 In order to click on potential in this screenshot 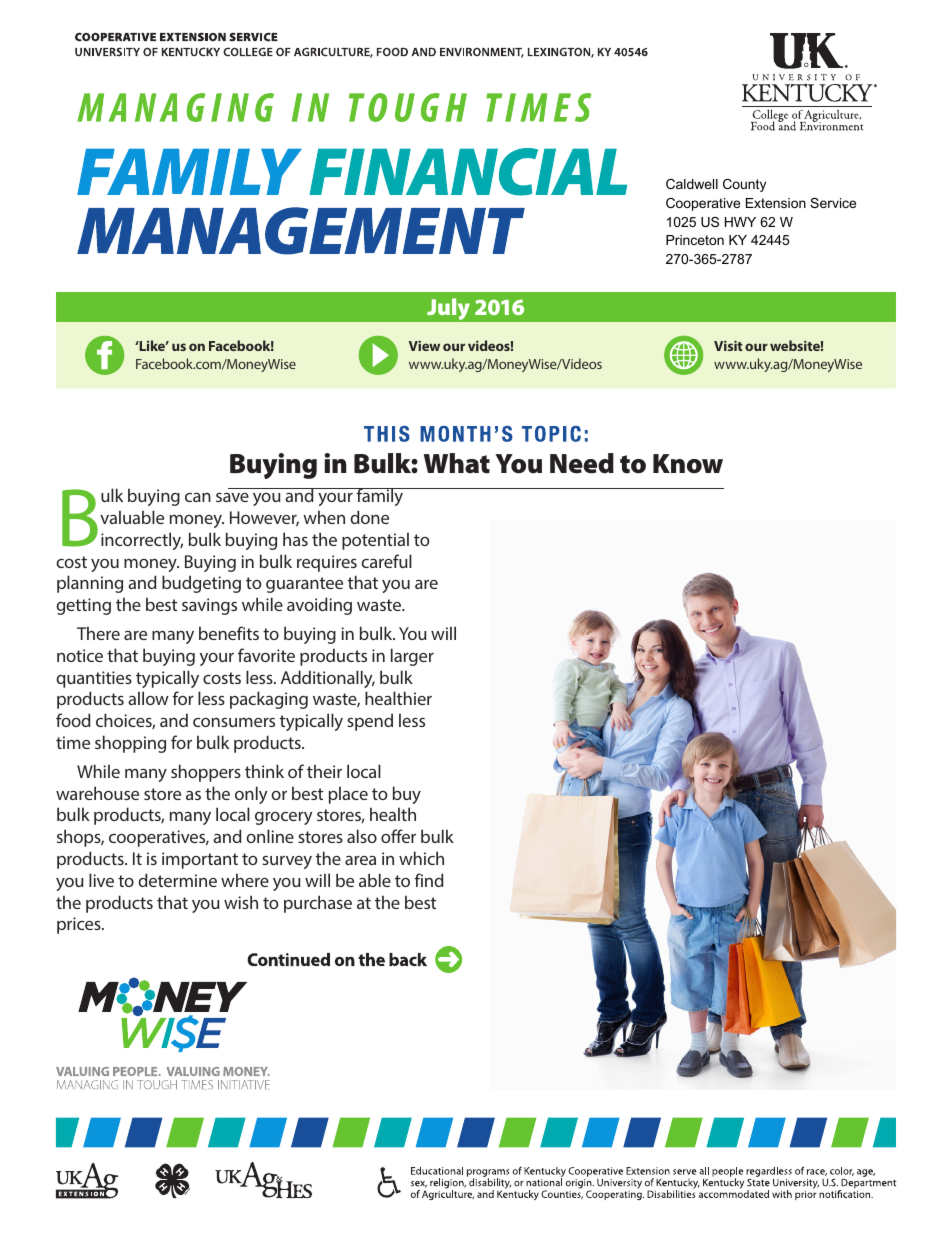, I will do `click(375, 541)`.
